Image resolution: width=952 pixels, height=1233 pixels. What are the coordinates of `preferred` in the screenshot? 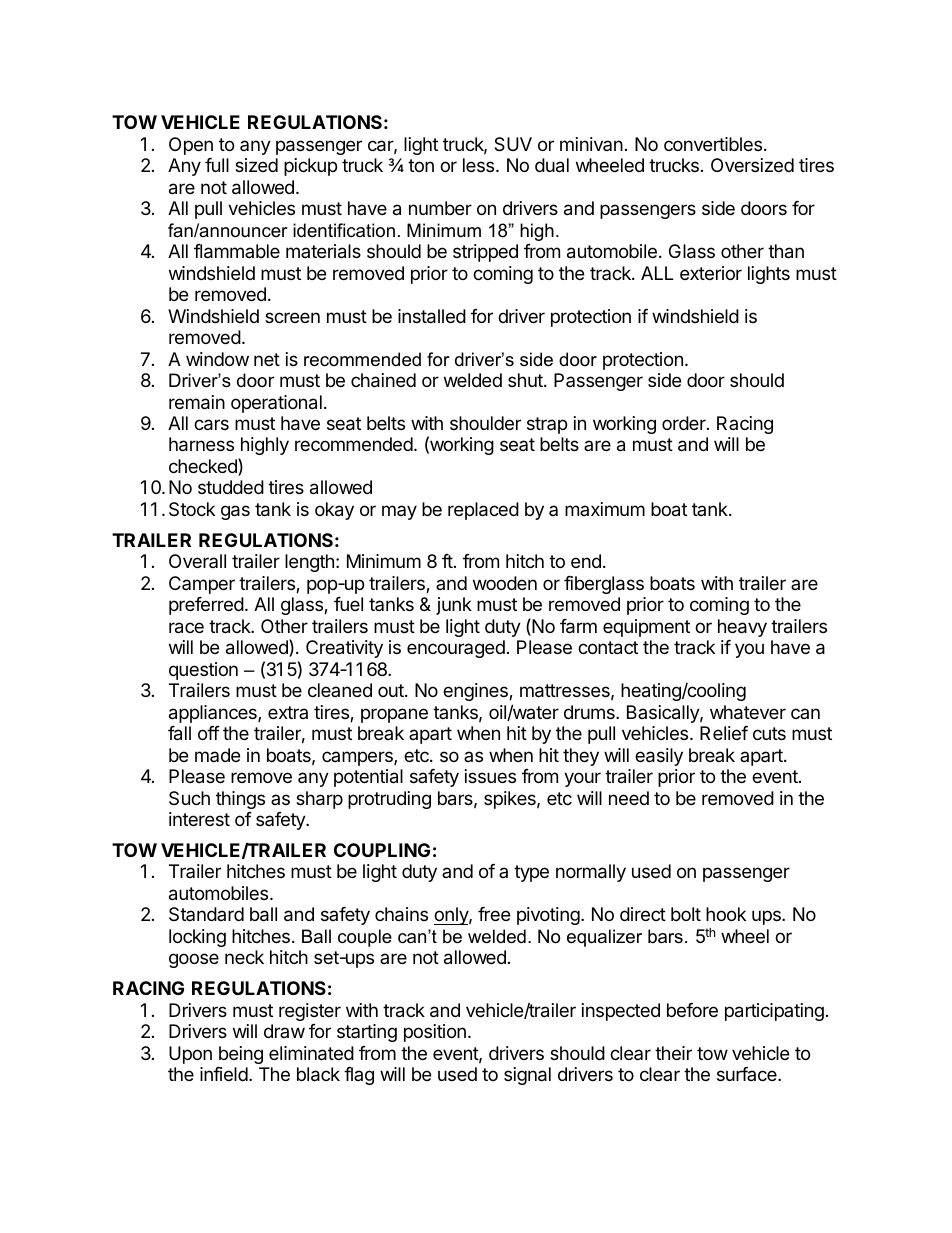 It's located at (206, 606).
